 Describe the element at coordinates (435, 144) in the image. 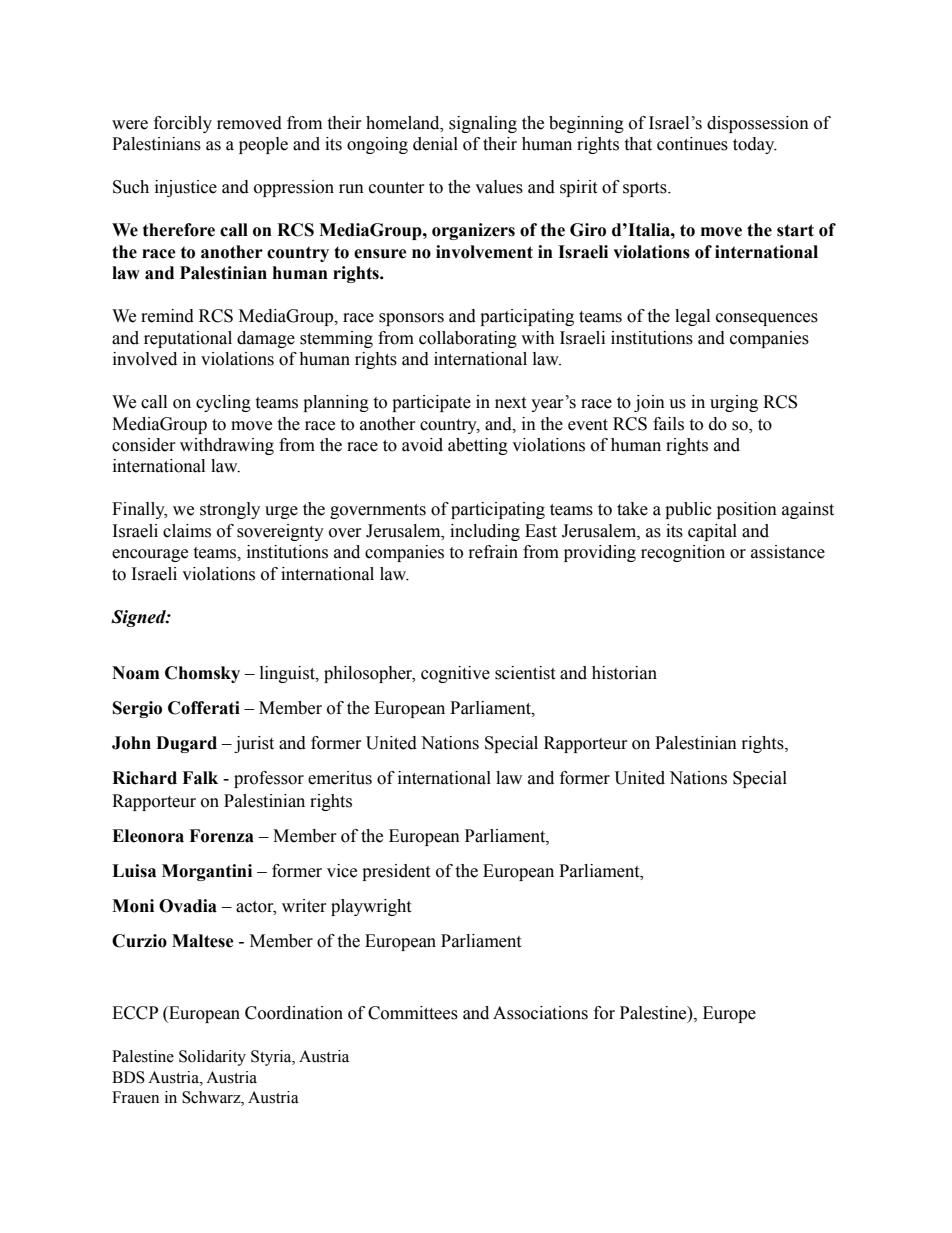

I see `denial` at that location.
